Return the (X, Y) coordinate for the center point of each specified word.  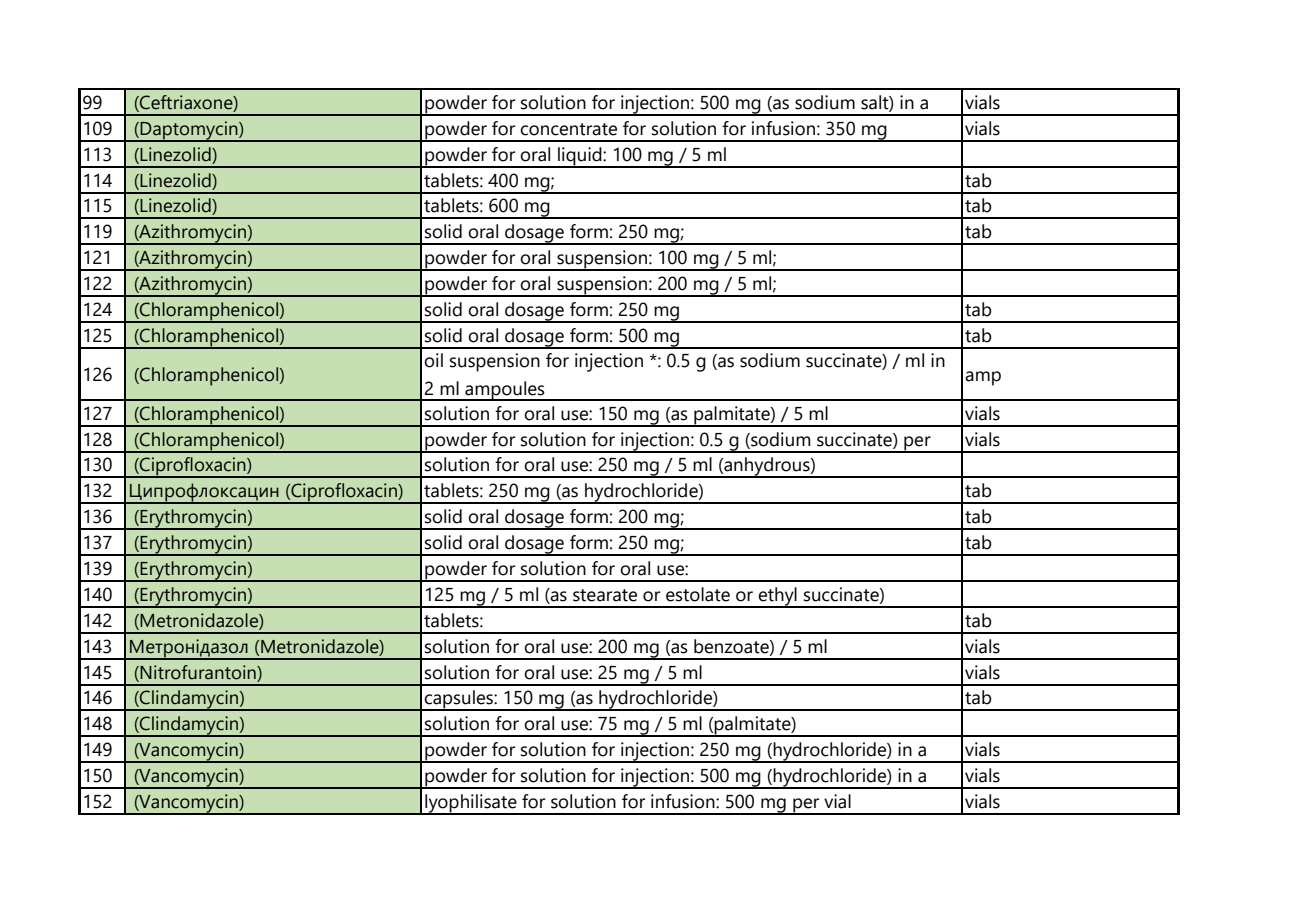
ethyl (777, 597)
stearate (605, 595)
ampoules (505, 391)
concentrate (568, 129)
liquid (580, 157)
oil (433, 360)
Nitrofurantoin (199, 672)
